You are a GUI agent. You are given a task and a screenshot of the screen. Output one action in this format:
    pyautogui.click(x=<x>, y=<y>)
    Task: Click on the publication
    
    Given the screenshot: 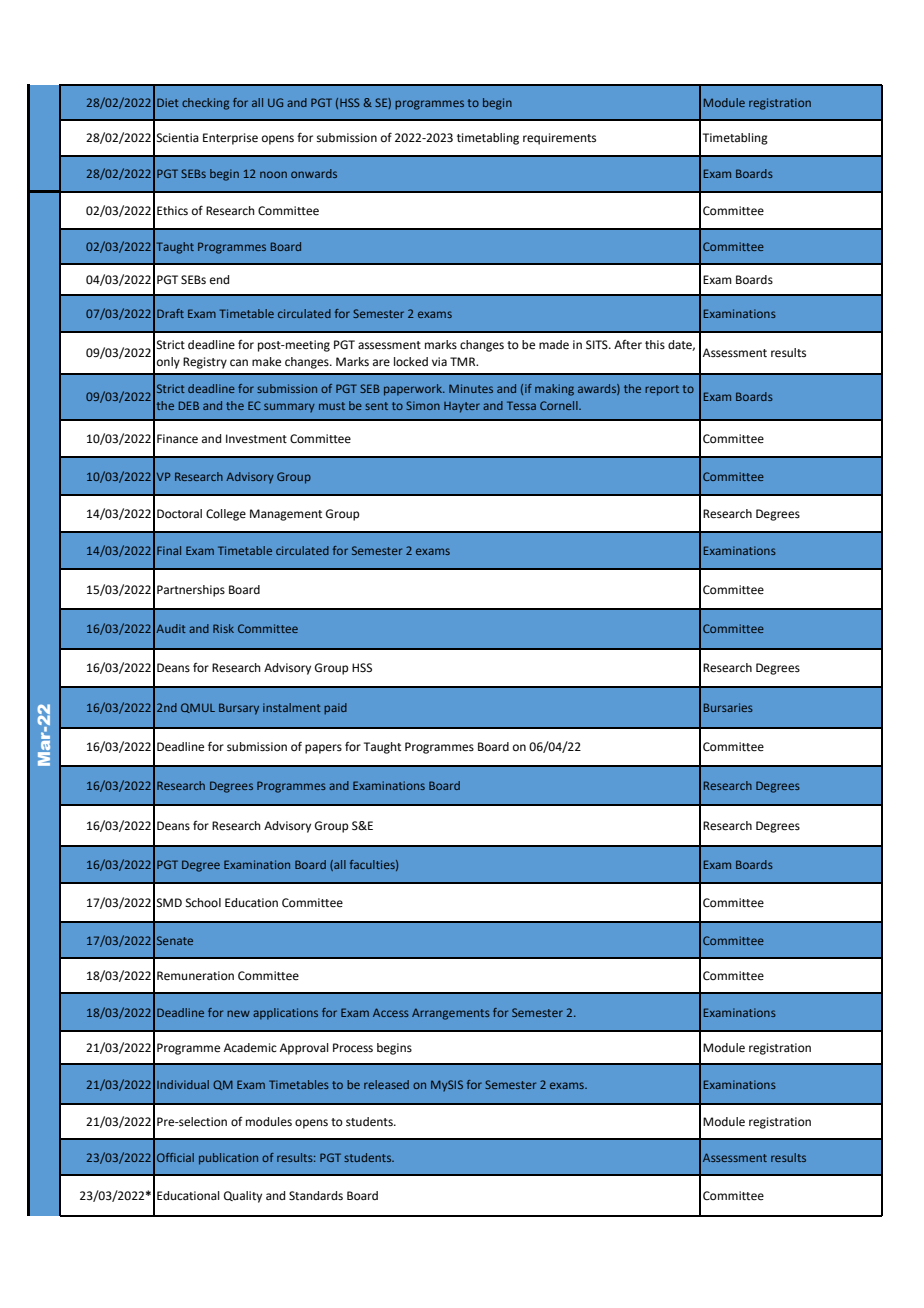 What is the action you would take?
    pyautogui.click(x=228, y=1159)
